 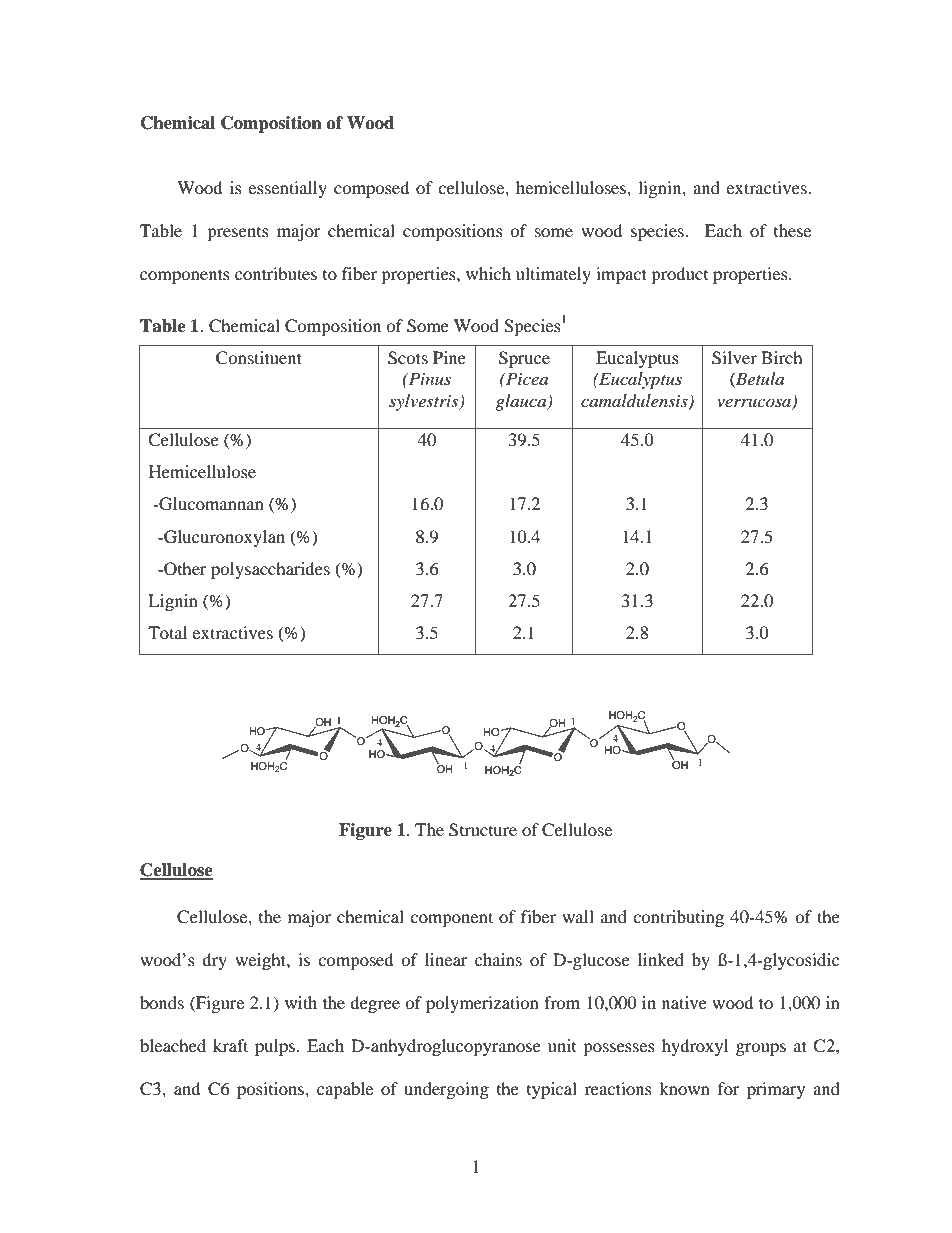 What do you see at coordinates (230, 1045) in the screenshot?
I see `kraft` at bounding box center [230, 1045].
